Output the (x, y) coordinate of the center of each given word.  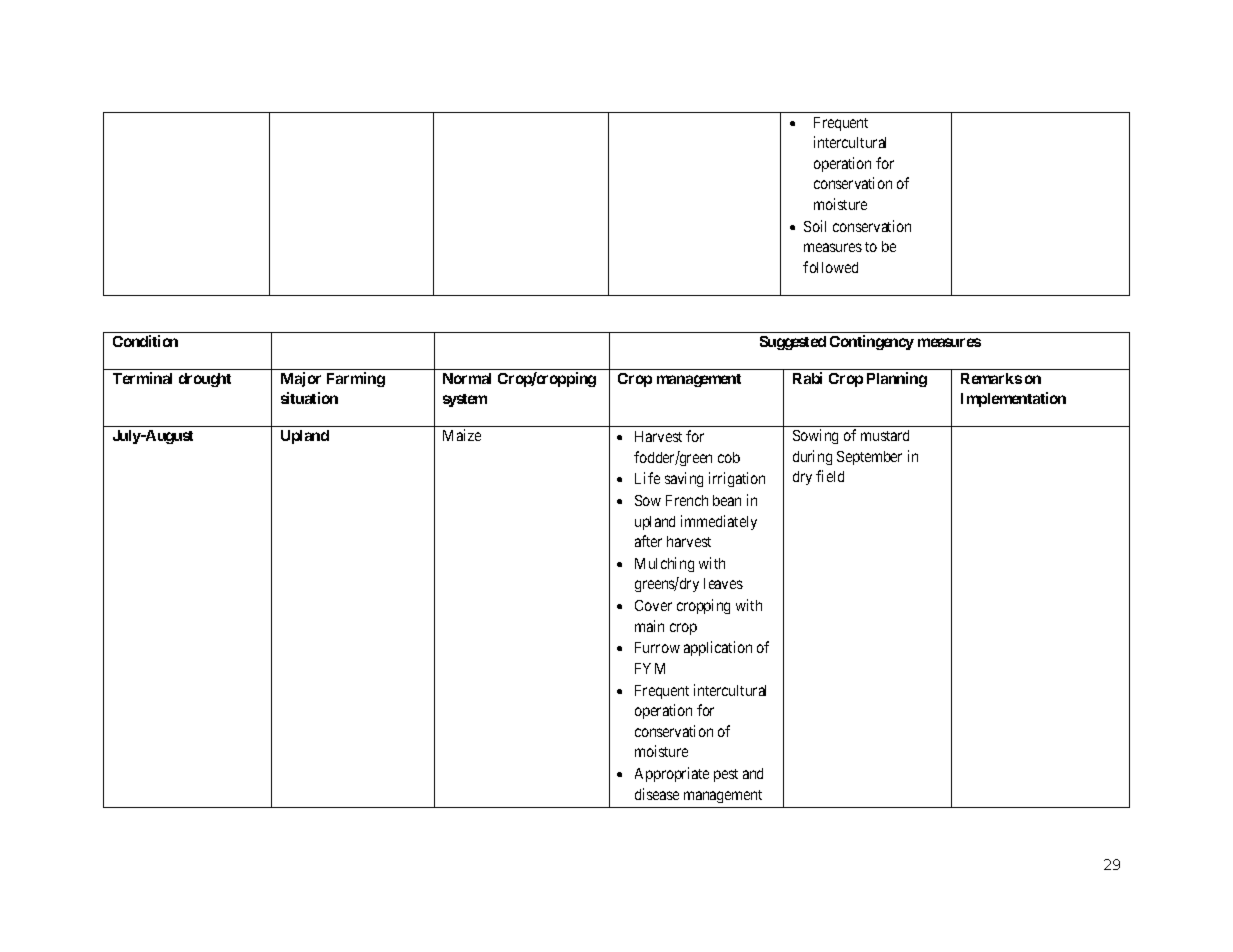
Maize (462, 435)
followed (830, 267)
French (687, 500)
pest (726, 775)
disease (657, 794)
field (830, 476)
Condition (145, 341)
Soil (815, 226)
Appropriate (672, 774)
